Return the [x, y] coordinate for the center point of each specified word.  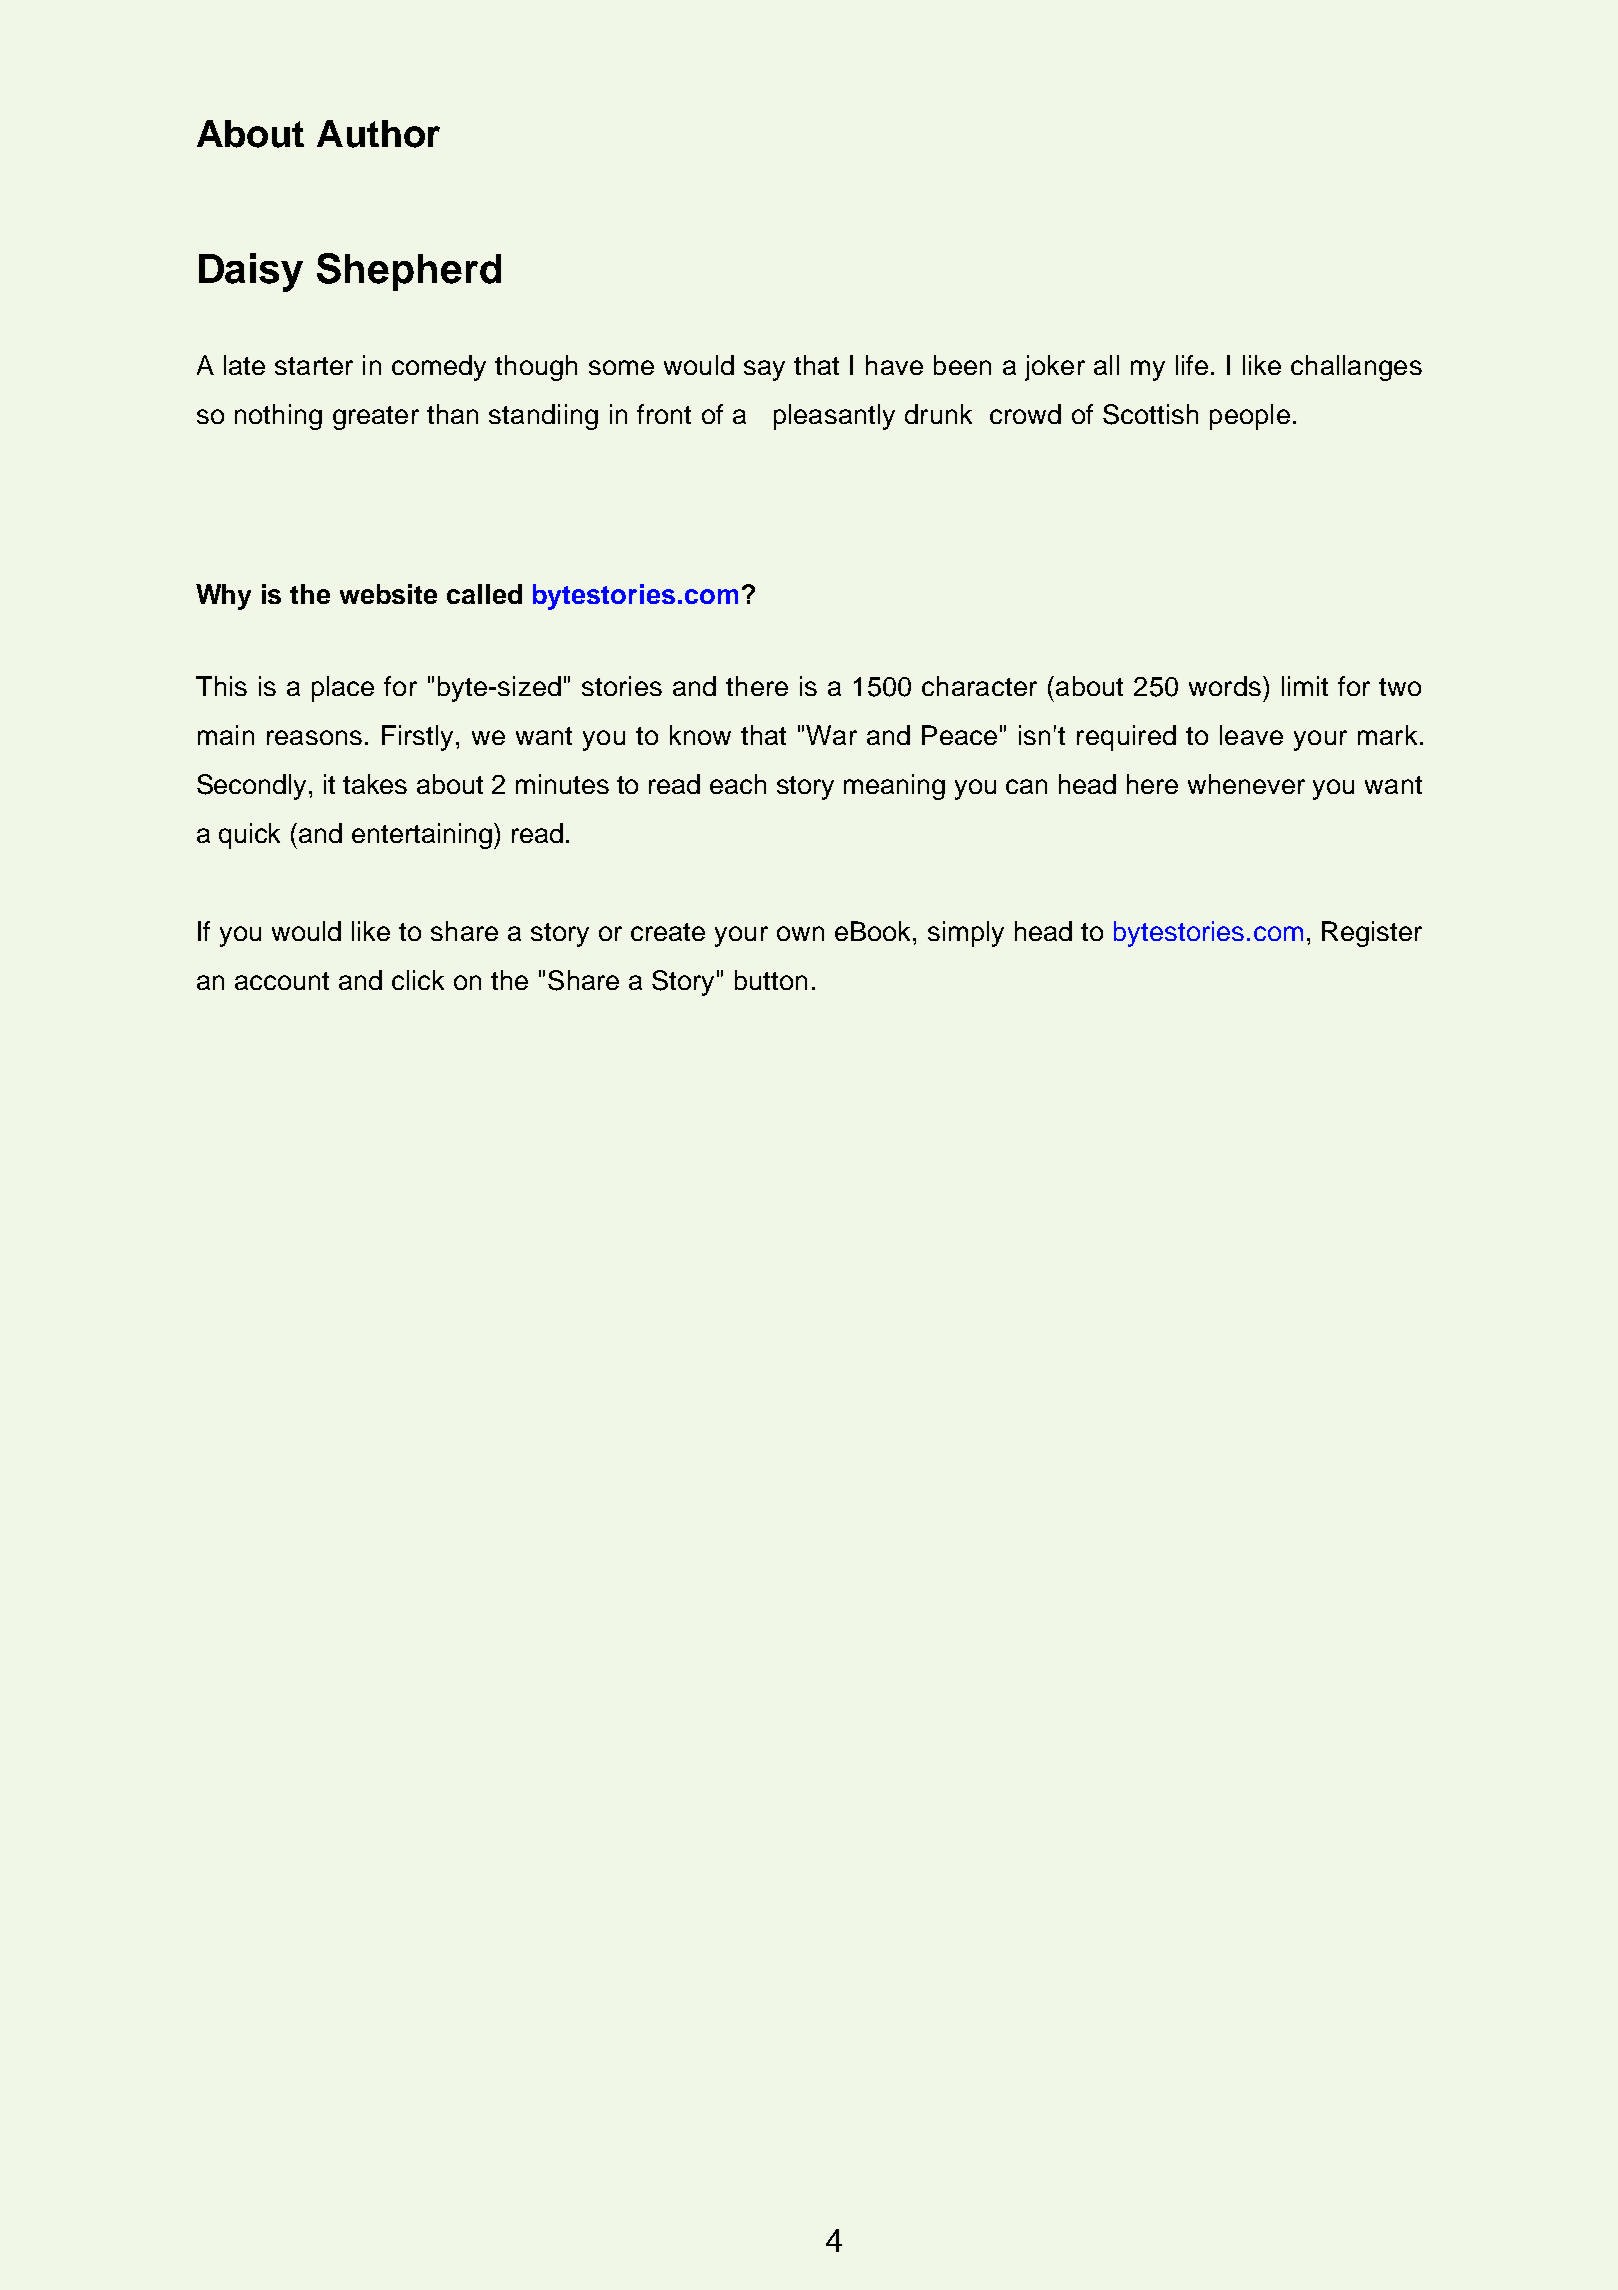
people [1250, 417]
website [388, 594]
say [764, 370]
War [831, 735]
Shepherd [409, 272]
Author [378, 134]
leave [1251, 735]
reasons [314, 737]
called [484, 594]
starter [314, 366]
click [418, 980]
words [1225, 686]
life [1192, 365]
